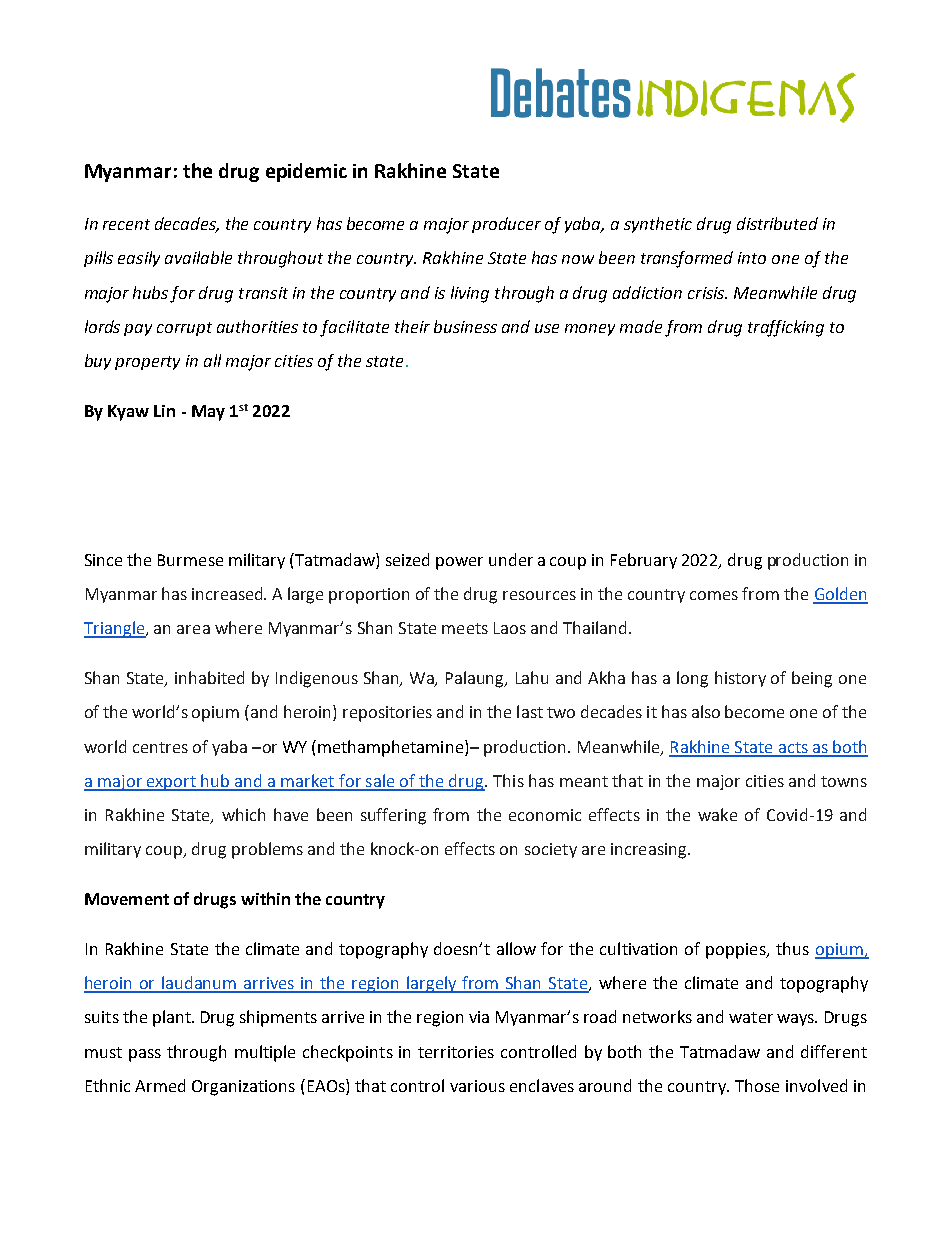 The image size is (952, 1233). Describe the element at coordinates (456, 1052) in the document. I see `territories` at that location.
